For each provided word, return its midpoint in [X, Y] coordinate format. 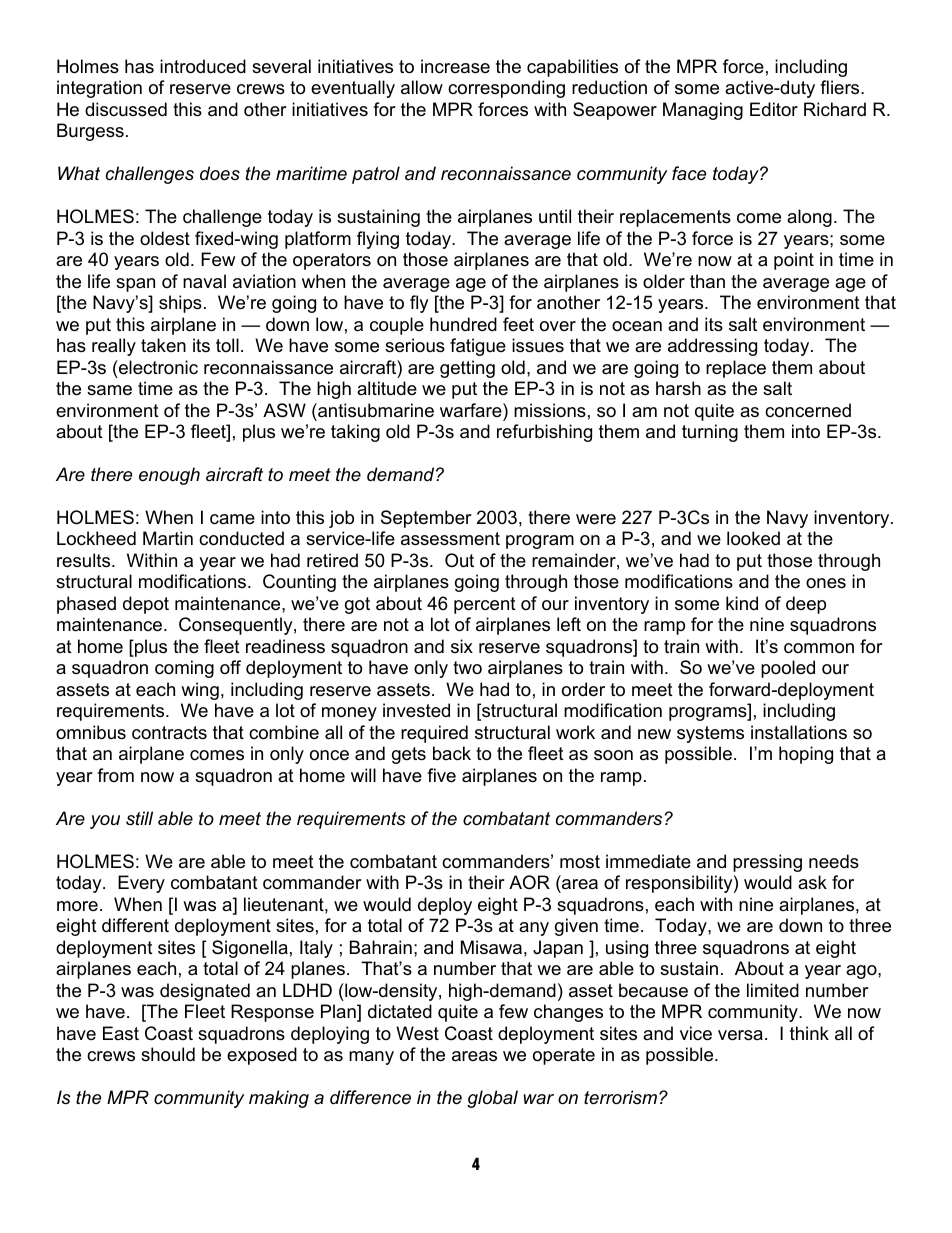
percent [485, 605]
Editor [774, 109]
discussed [126, 109]
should [168, 1054]
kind [742, 603]
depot [146, 605]
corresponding [506, 89]
